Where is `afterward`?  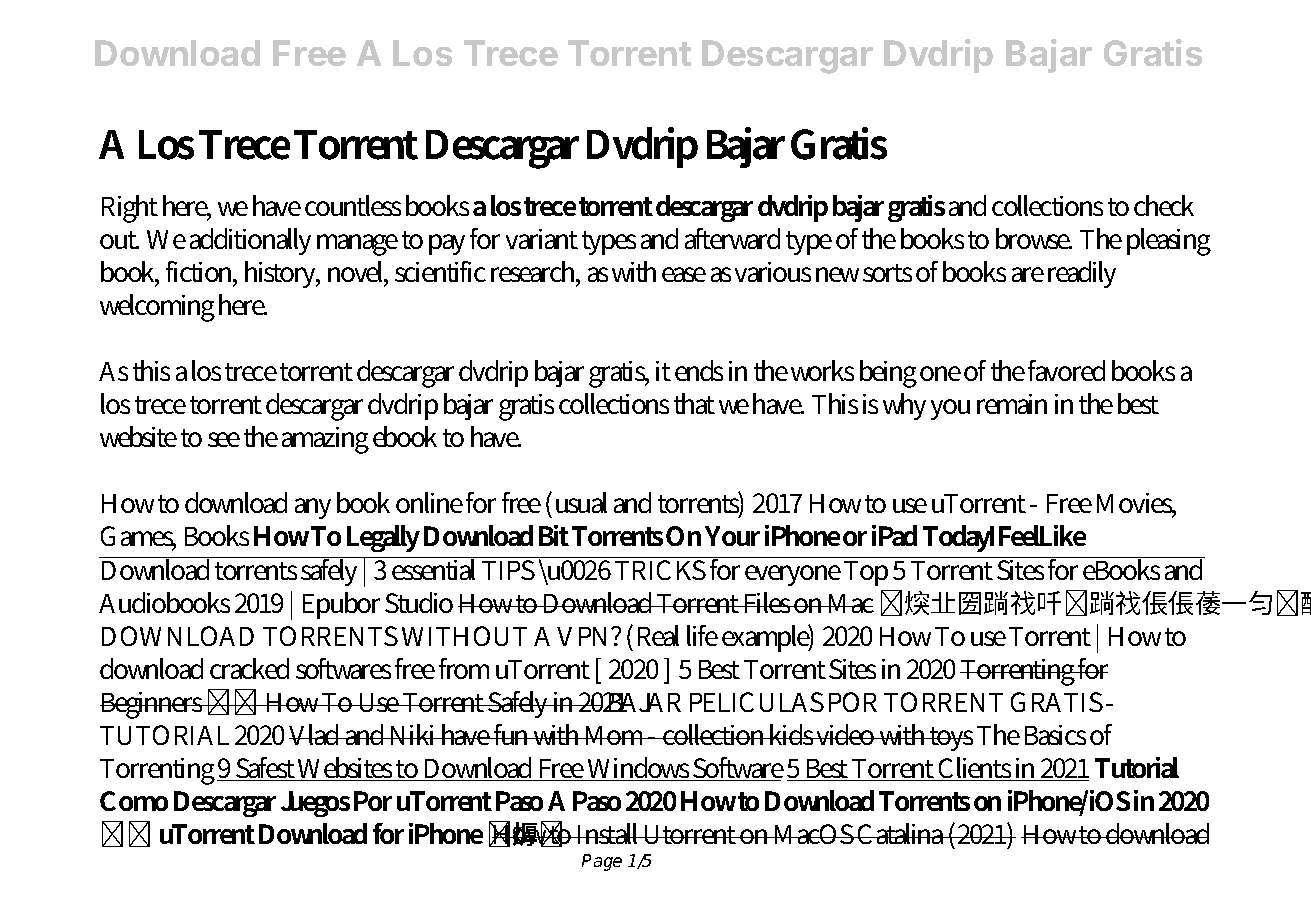 afterward is located at coordinates (732, 238).
